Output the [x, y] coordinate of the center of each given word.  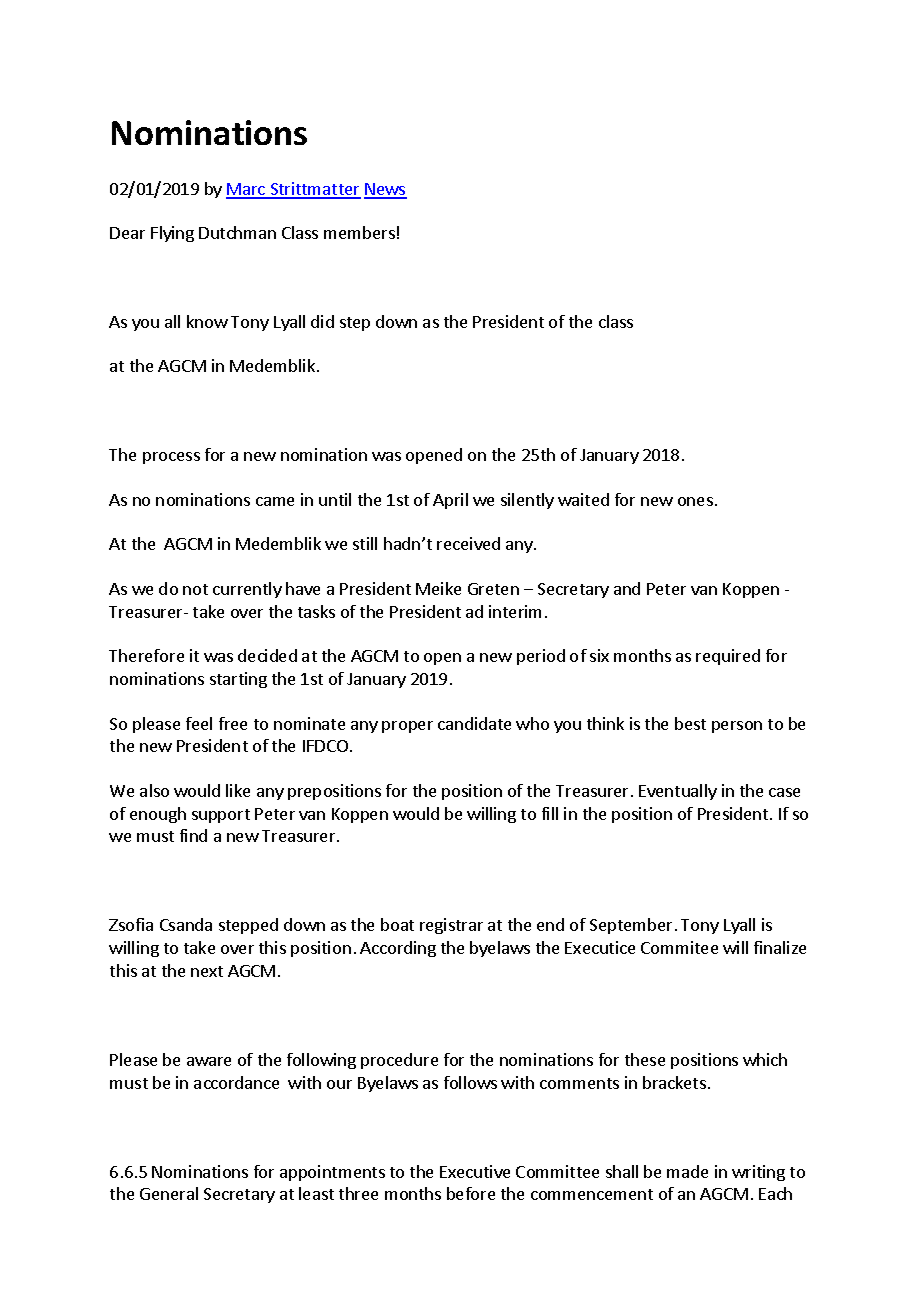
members [359, 232]
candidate [474, 723]
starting [238, 680]
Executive [475, 1171]
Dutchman [237, 232]
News [385, 190]
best [690, 723]
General [169, 1193]
